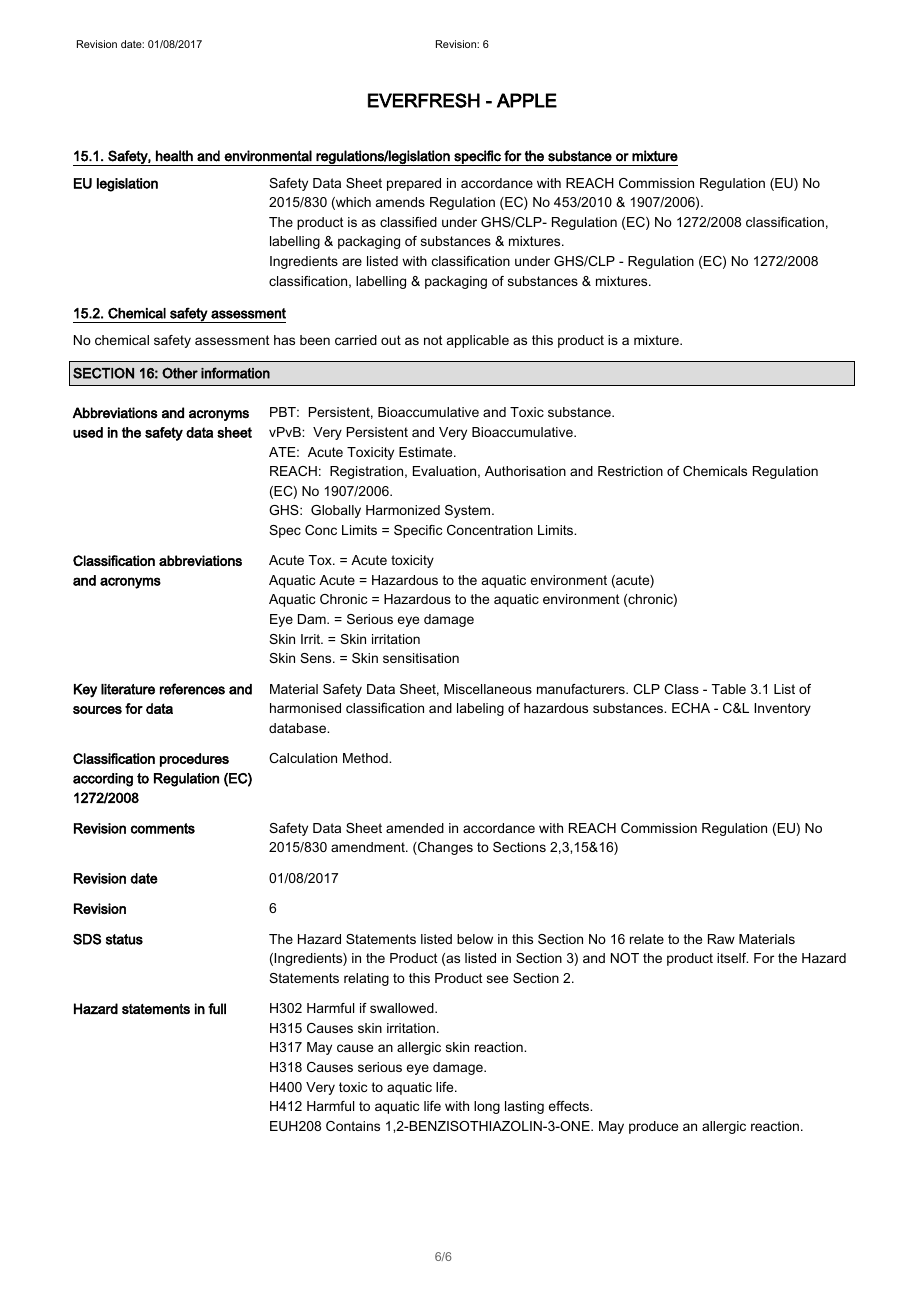 The width and height of the screenshot is (924, 1308). Describe the element at coordinates (414, 184) in the screenshot. I see `prepared` at that location.
